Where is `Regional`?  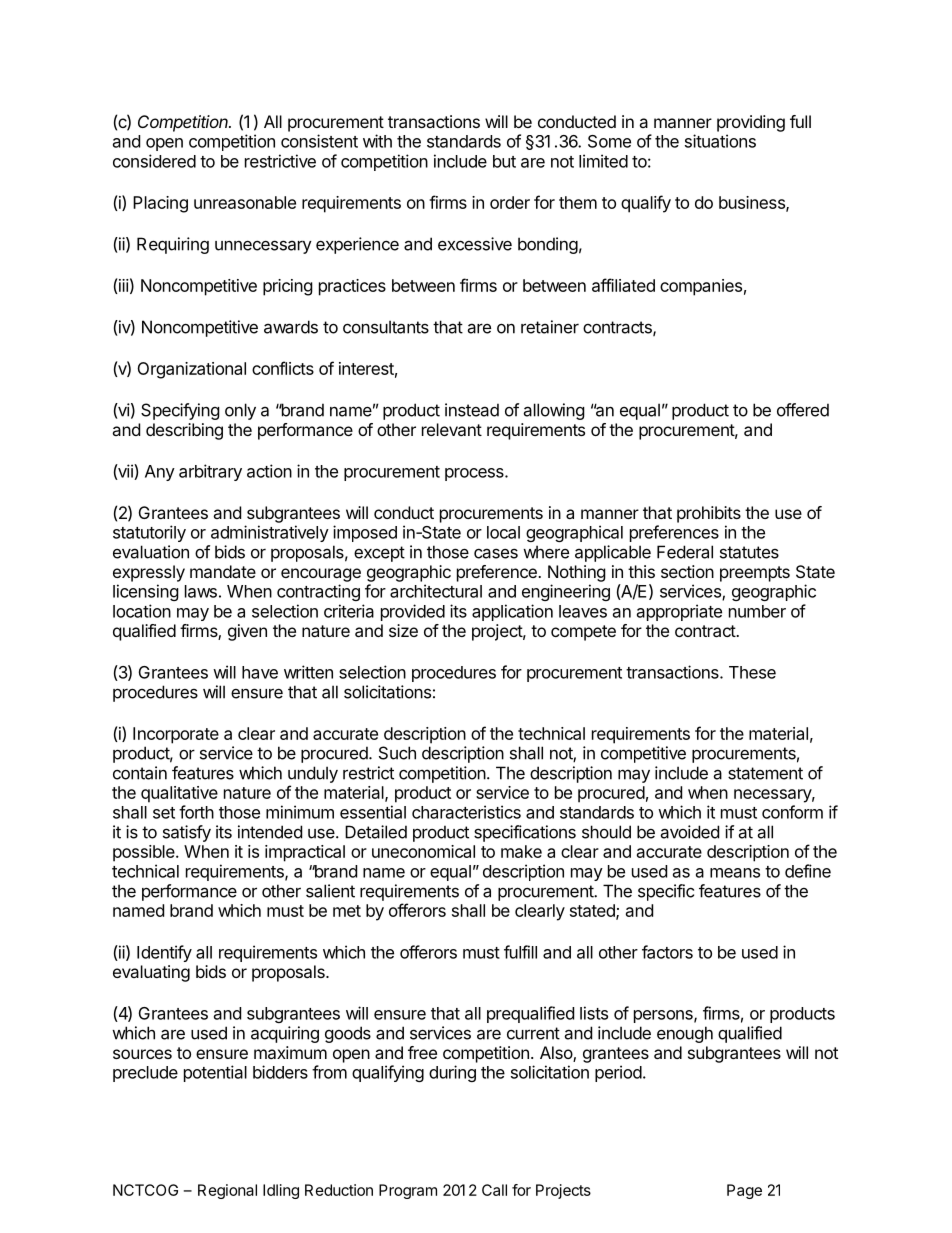 Regional is located at coordinates (227, 1191).
